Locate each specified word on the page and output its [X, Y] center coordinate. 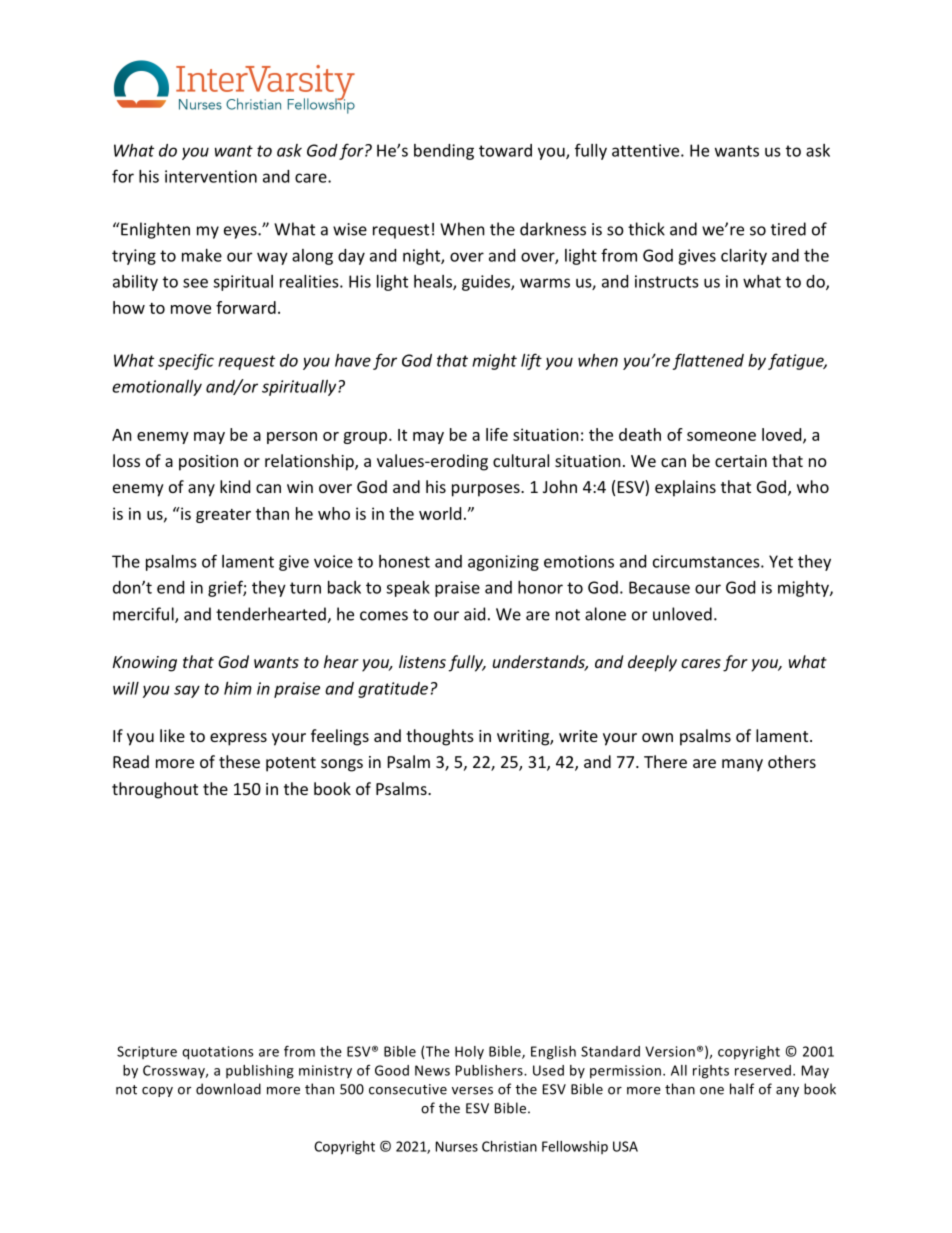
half [742, 1089]
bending [444, 152]
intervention [211, 176]
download [228, 1089]
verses [472, 1091]
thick [646, 229]
